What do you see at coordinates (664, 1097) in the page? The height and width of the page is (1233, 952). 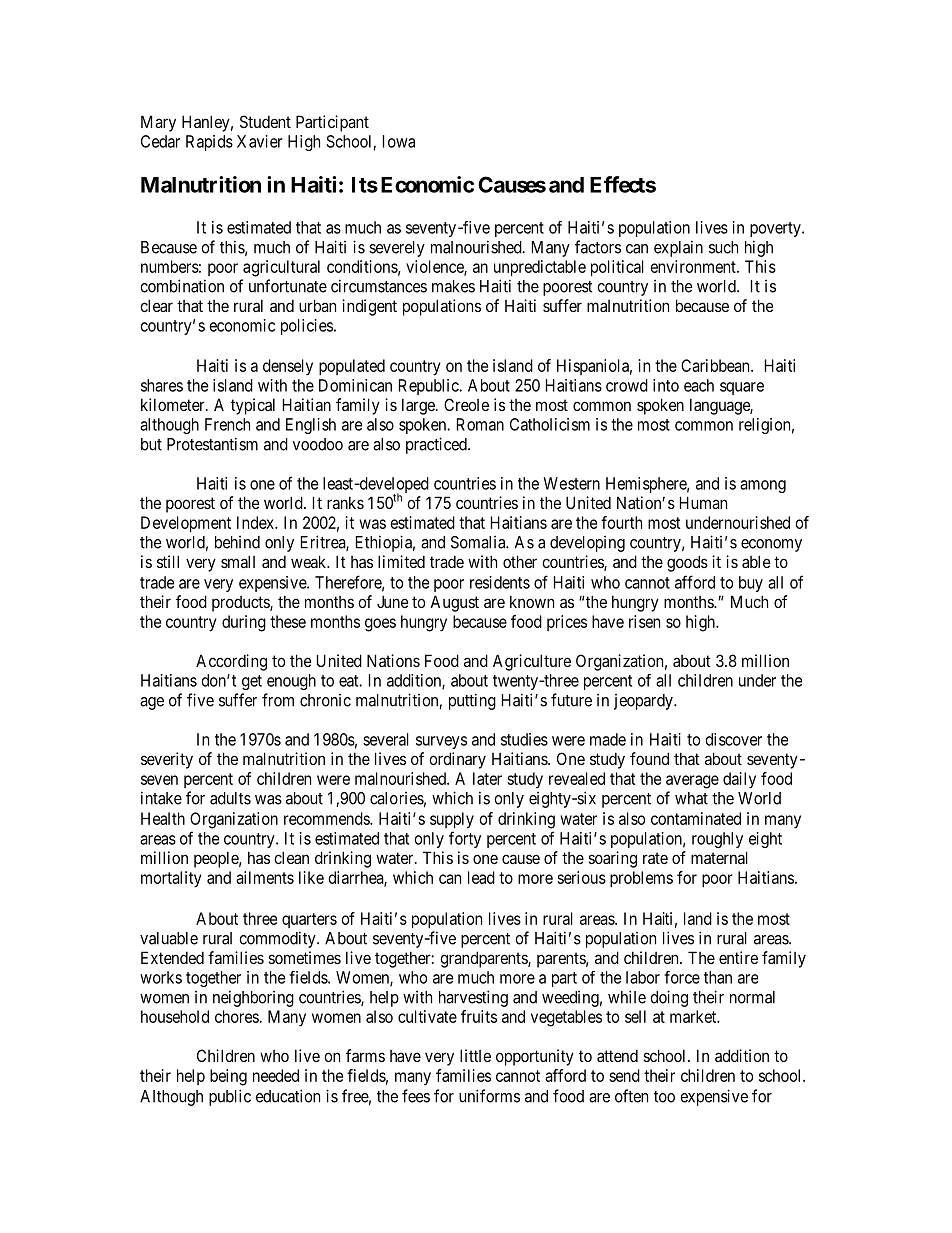 I see `too` at bounding box center [664, 1097].
